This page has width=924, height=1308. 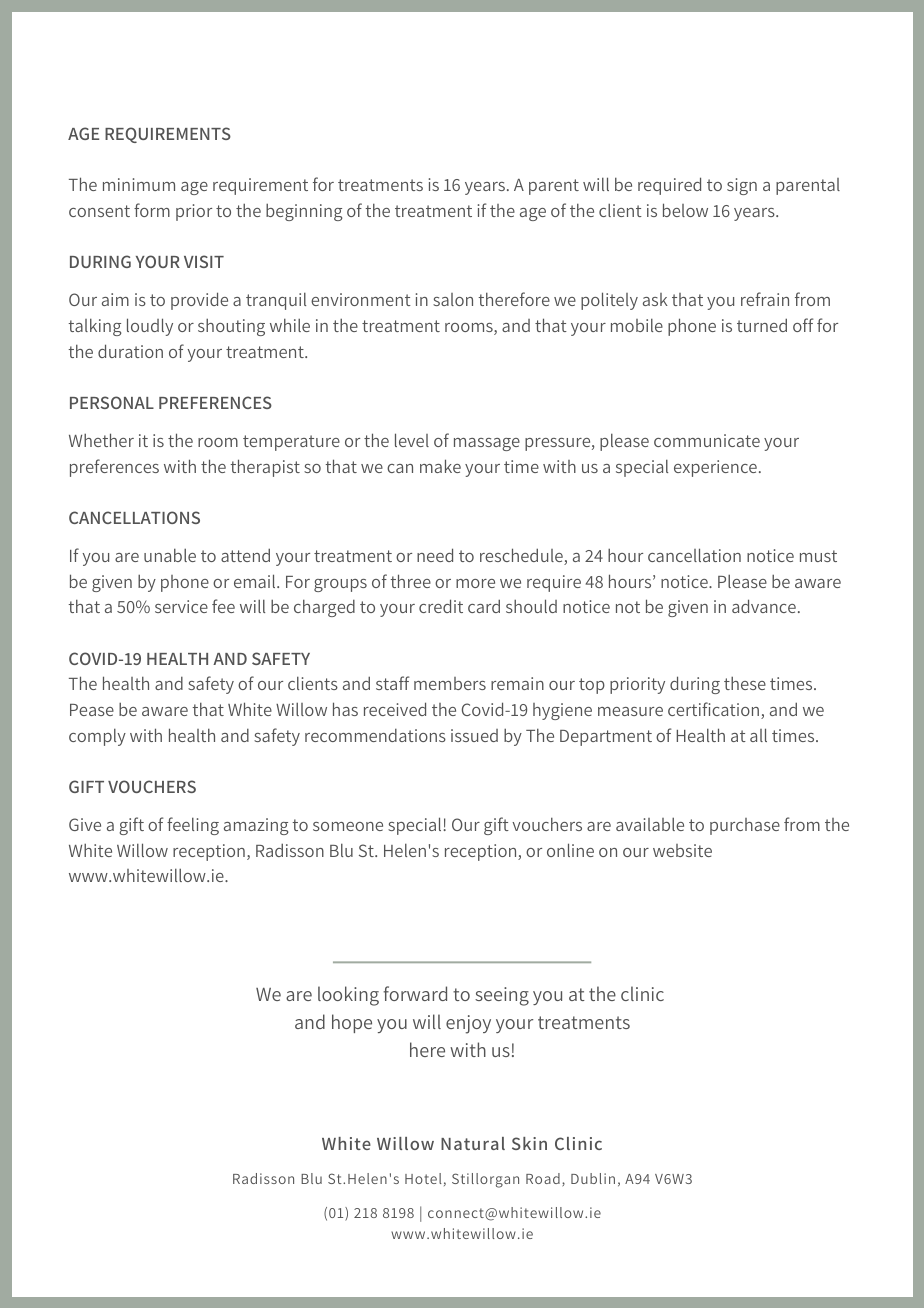 I want to click on sign, so click(x=742, y=186).
